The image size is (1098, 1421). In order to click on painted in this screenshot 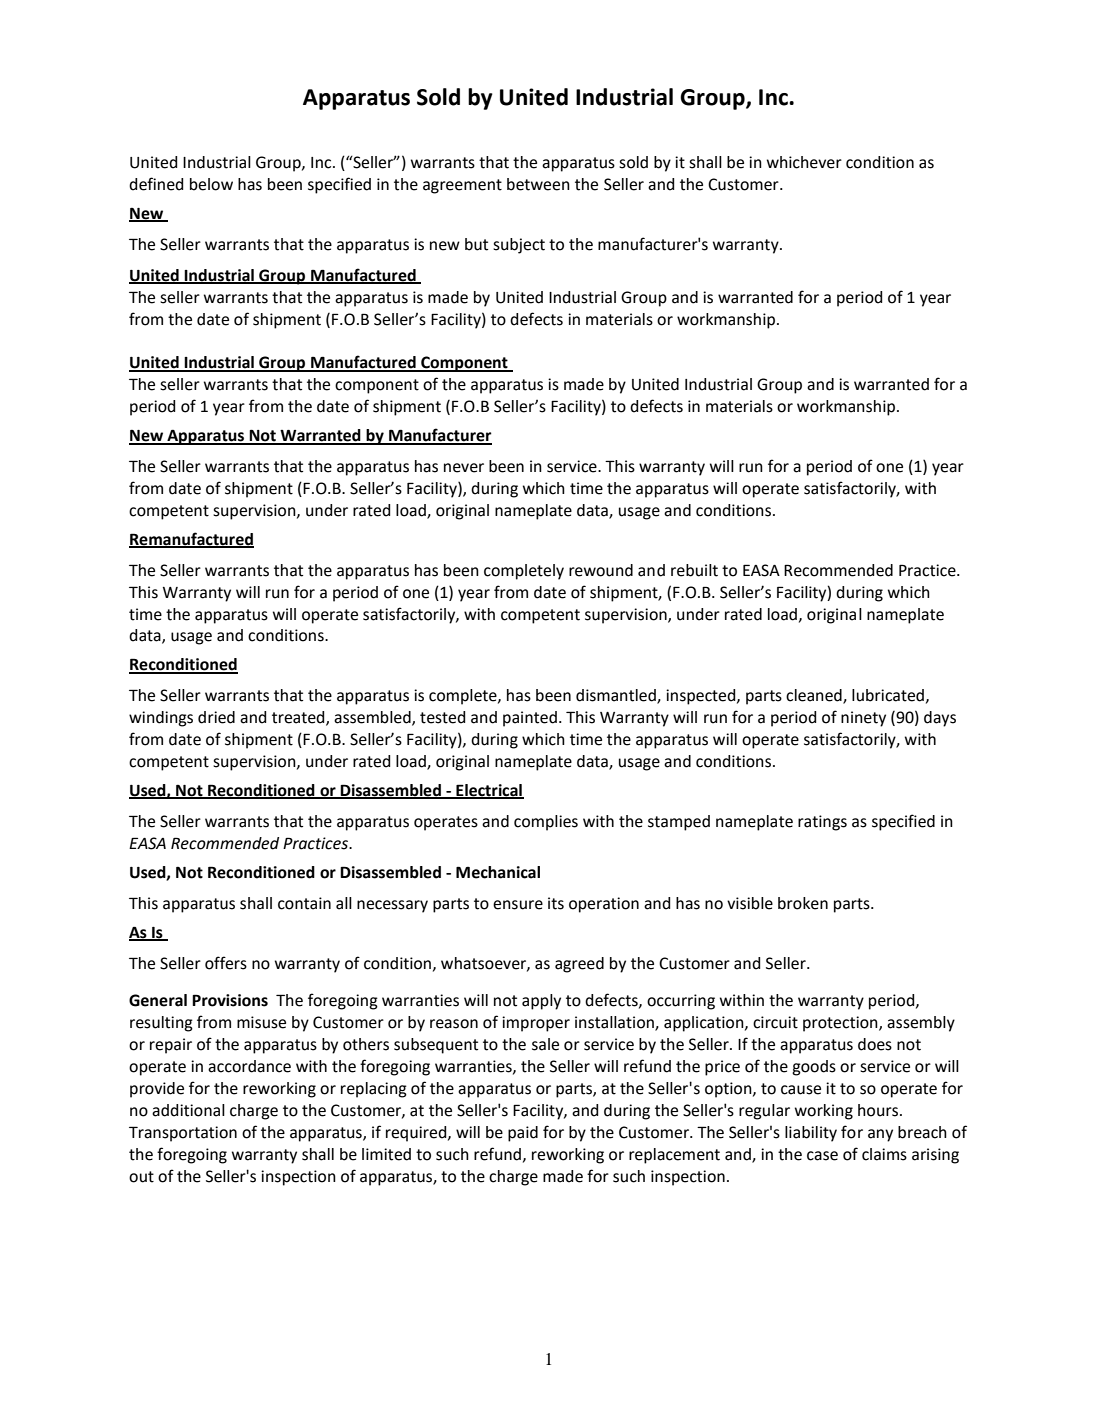, I will do `click(530, 719)`.
